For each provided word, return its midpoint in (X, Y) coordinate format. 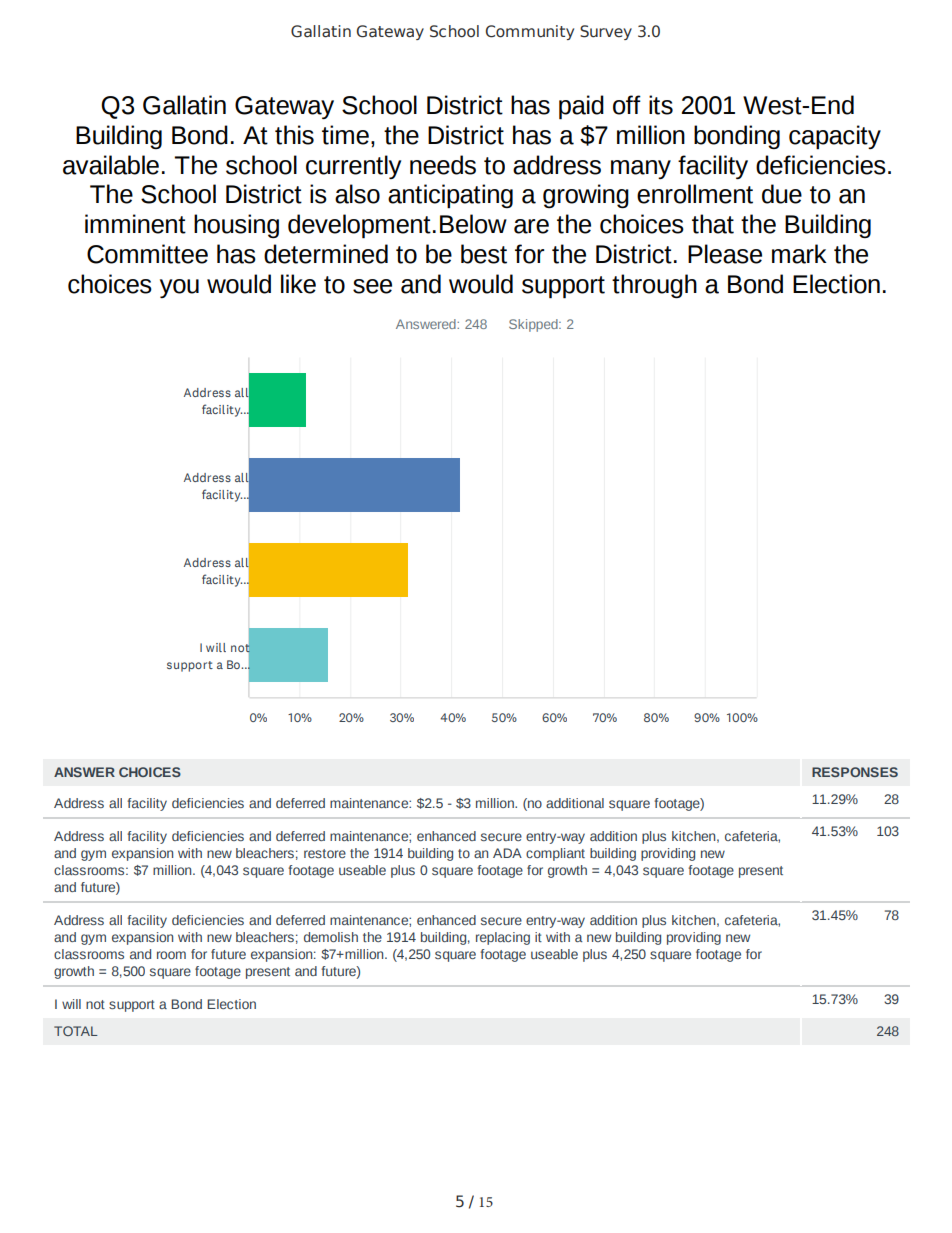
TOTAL (76, 1031)
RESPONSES (855, 772)
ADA (507, 853)
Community (530, 32)
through (654, 286)
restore (325, 853)
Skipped (534, 325)
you (179, 288)
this (294, 135)
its (661, 105)
